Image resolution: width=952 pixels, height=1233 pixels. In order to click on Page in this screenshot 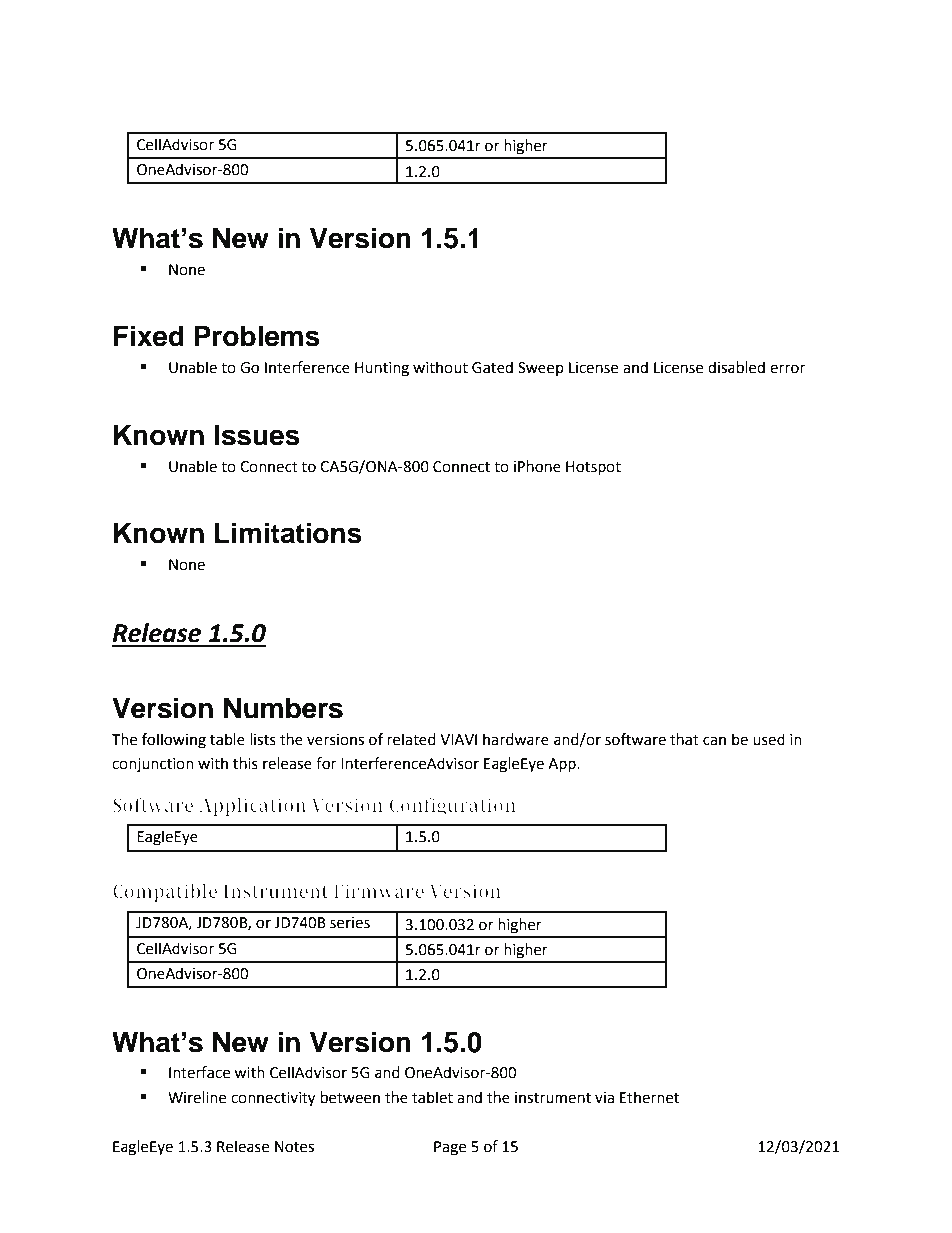, I will do `click(450, 1148)`.
